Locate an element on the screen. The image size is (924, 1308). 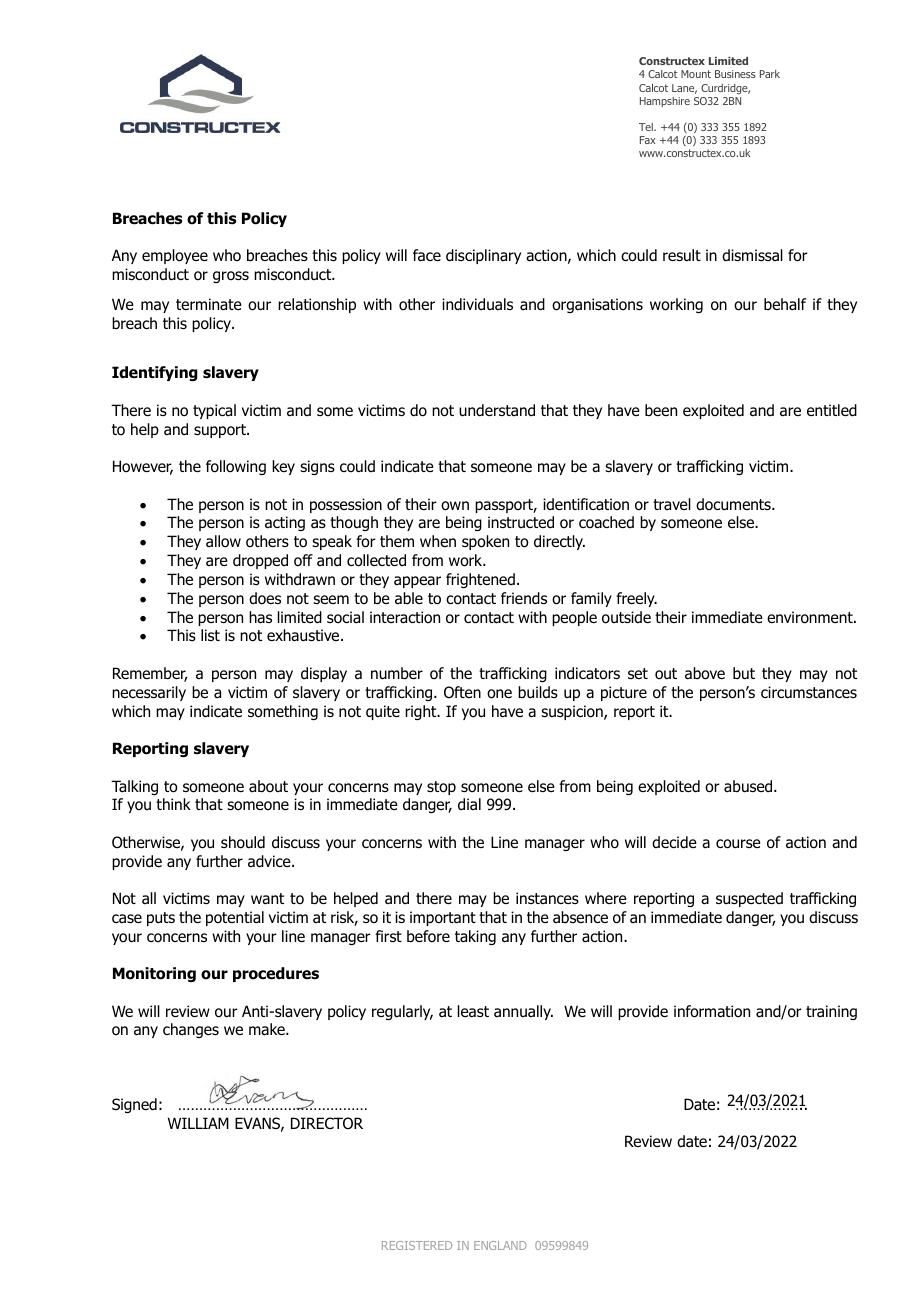
information is located at coordinates (712, 1011).
